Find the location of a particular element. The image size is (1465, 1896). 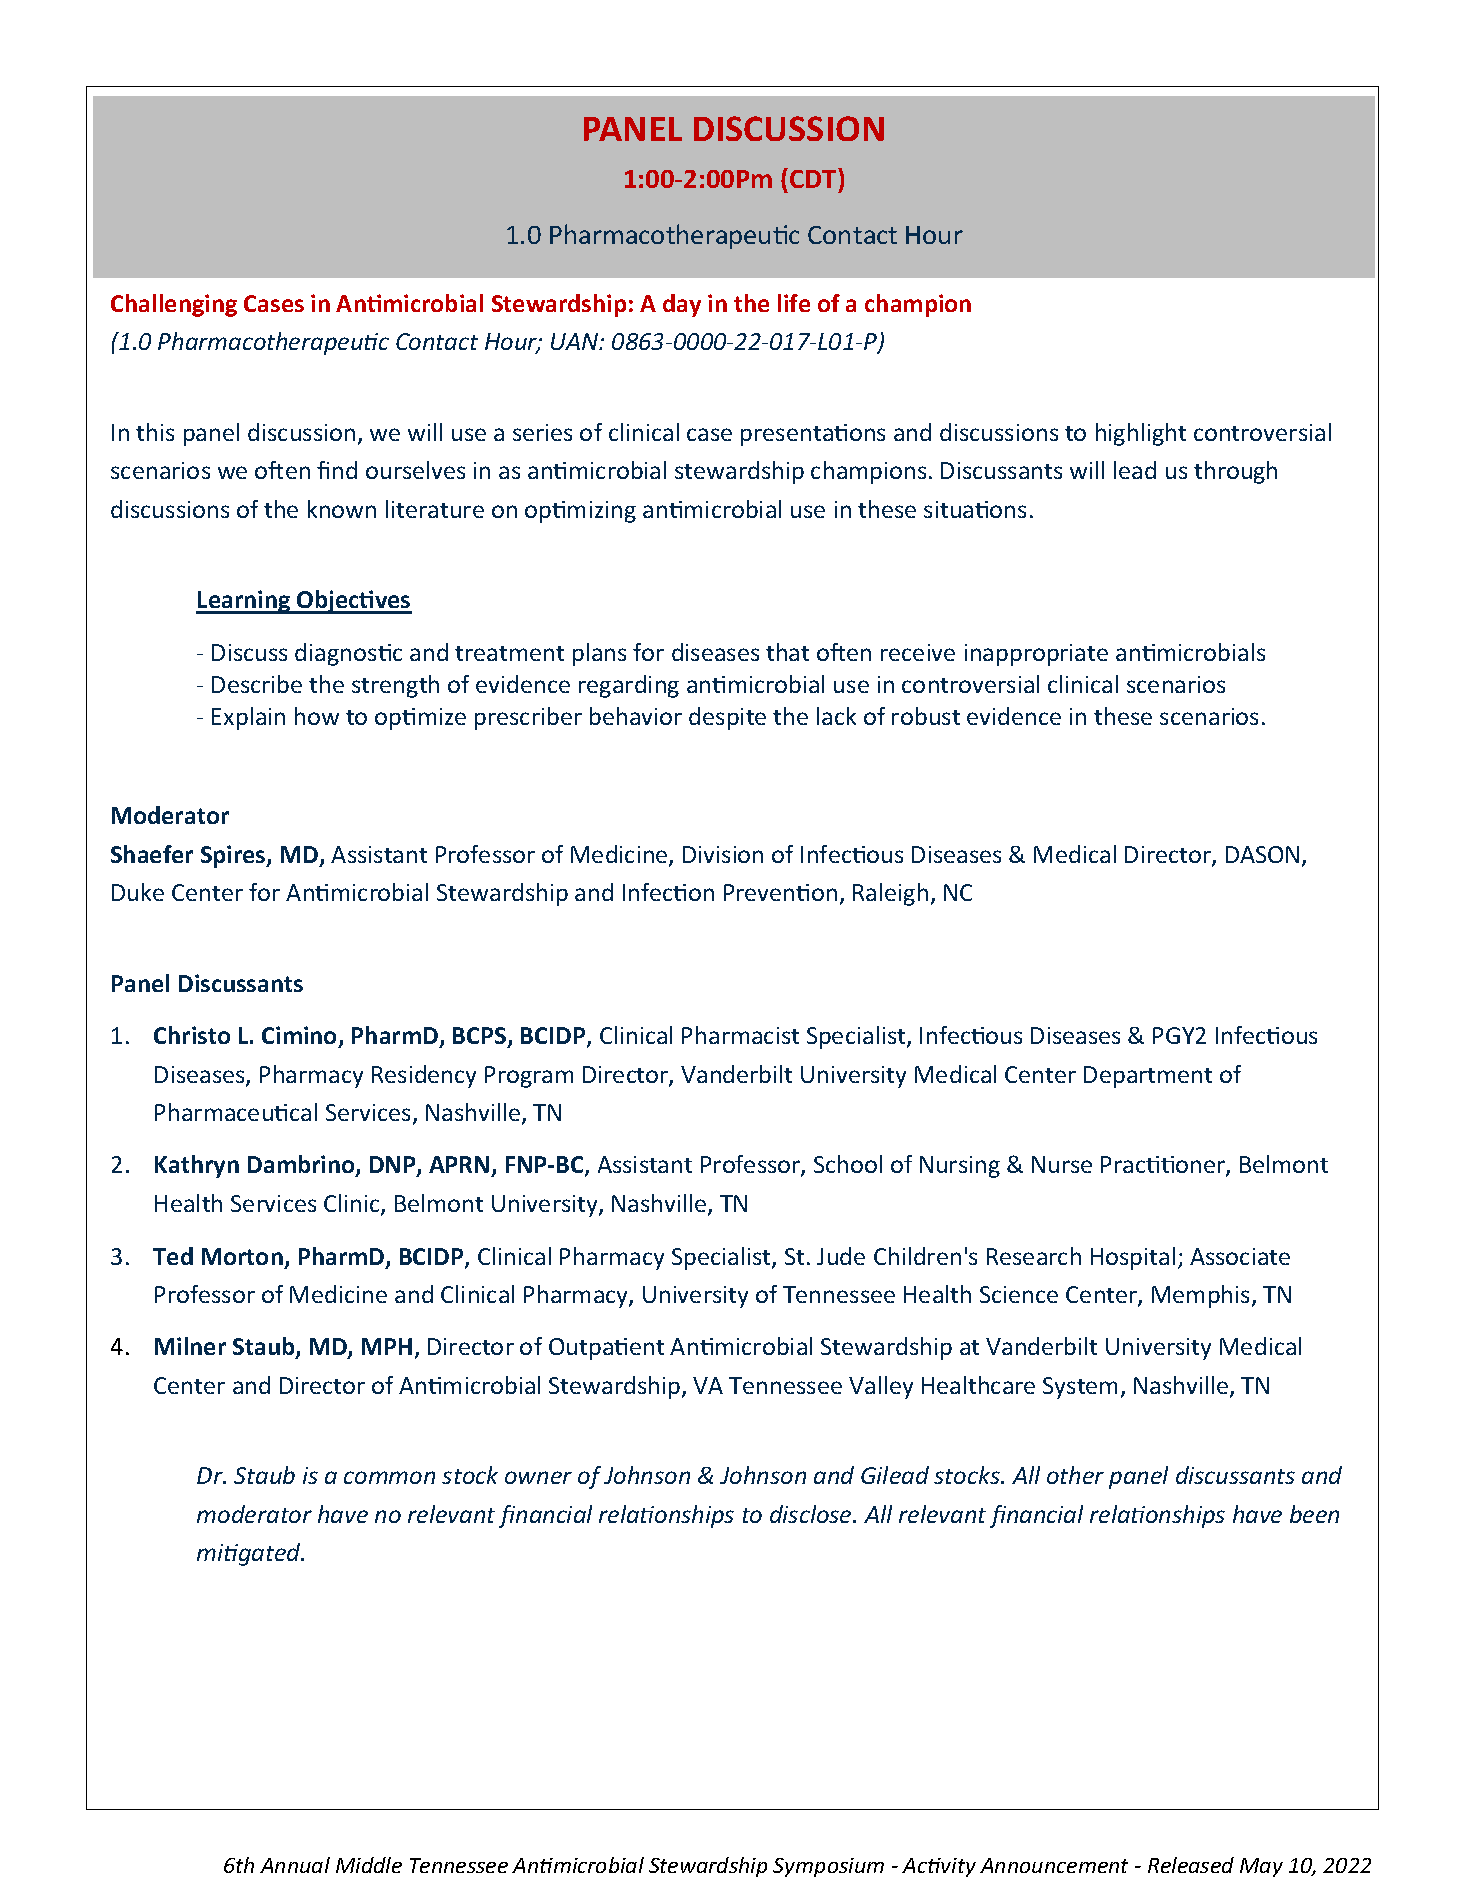

CDT is located at coordinates (814, 178).
